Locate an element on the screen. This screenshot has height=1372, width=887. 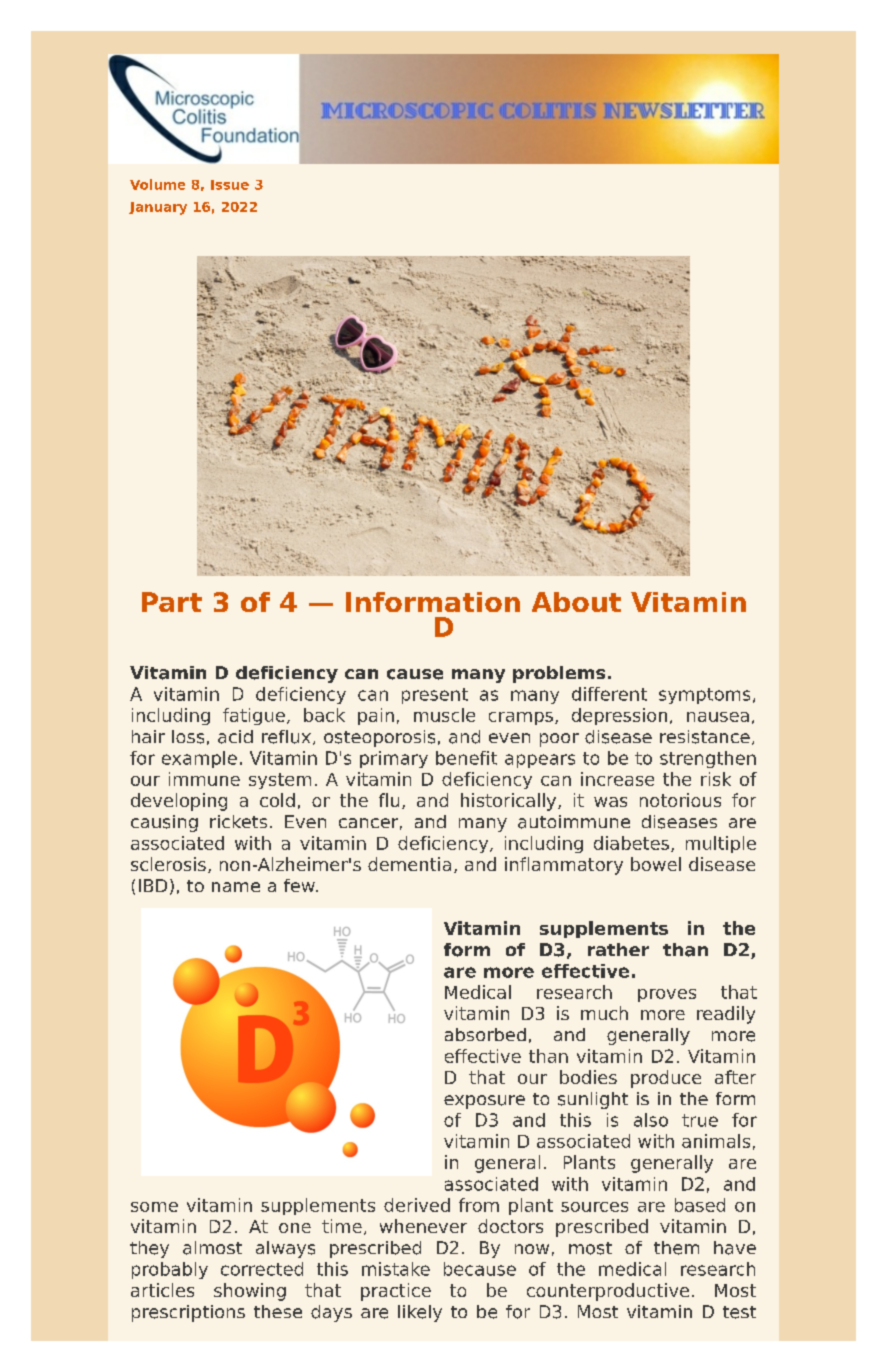
January is located at coordinates (158, 208).
